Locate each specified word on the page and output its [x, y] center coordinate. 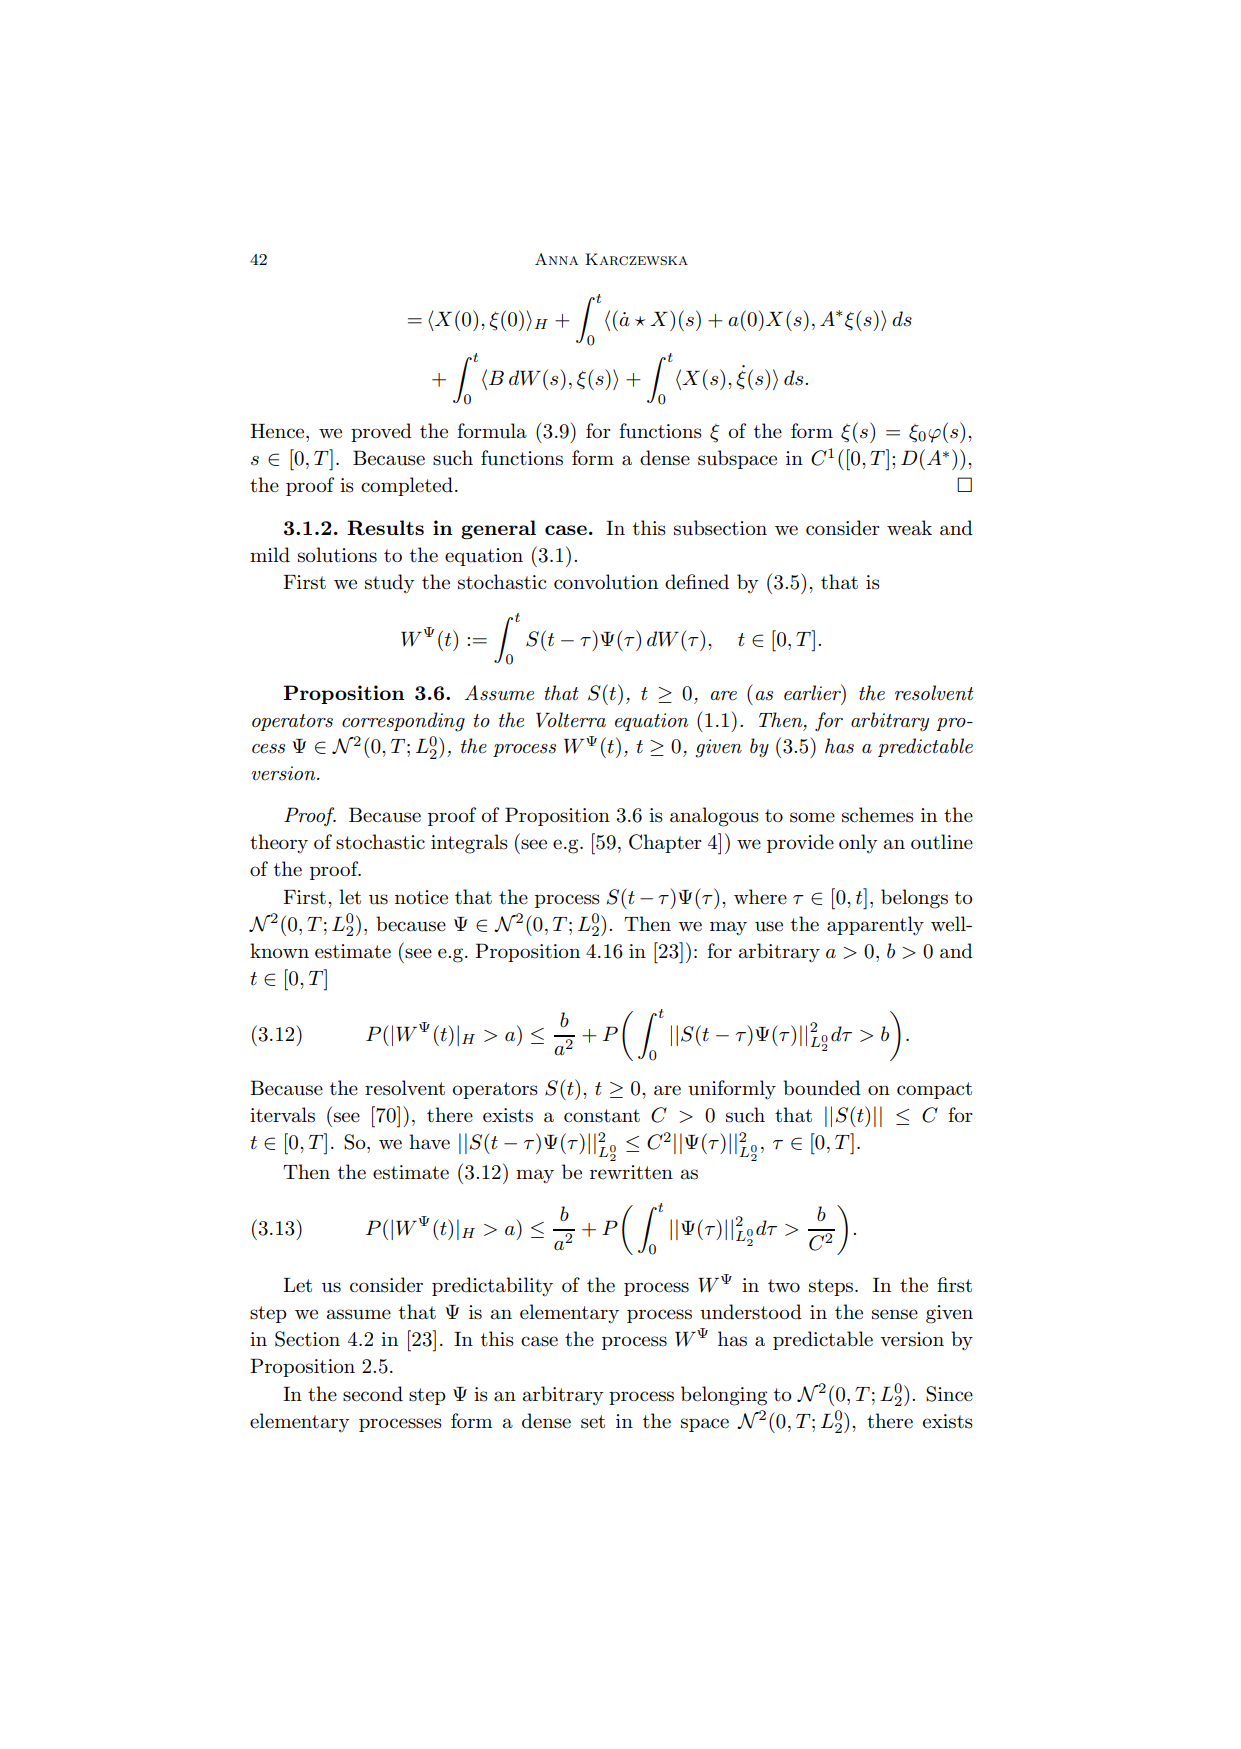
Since [949, 1394]
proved [381, 432]
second [373, 1394]
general [498, 529]
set [593, 1422]
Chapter [665, 843]
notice [421, 897]
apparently [875, 926]
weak [909, 528]
